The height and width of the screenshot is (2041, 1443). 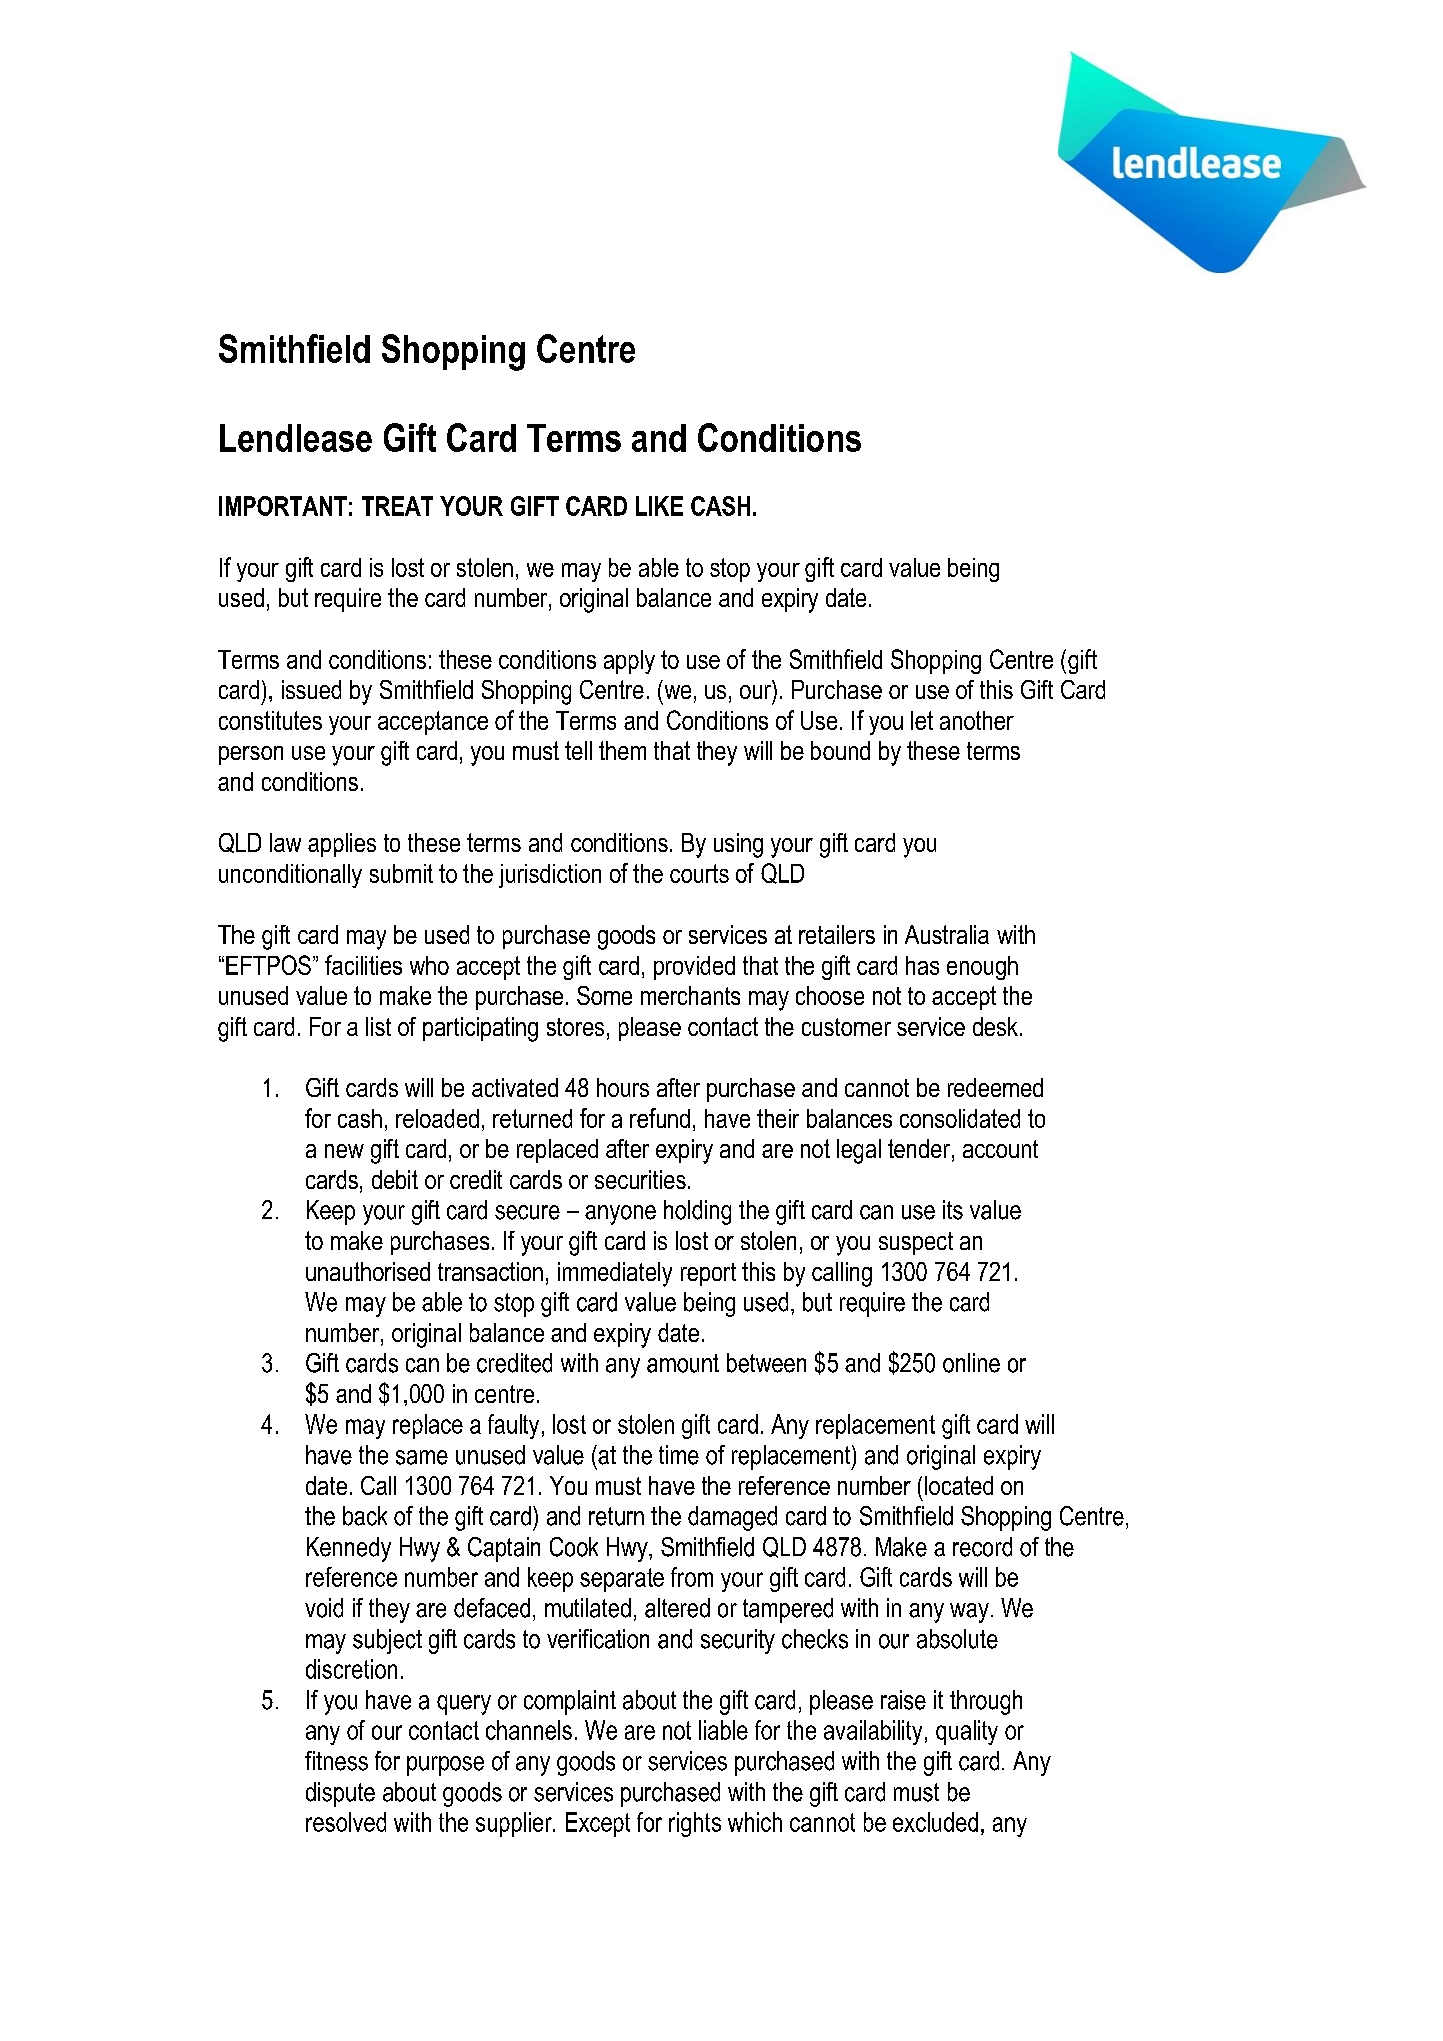 What do you see at coordinates (397, 506) in the screenshot?
I see `TREAT` at bounding box center [397, 506].
